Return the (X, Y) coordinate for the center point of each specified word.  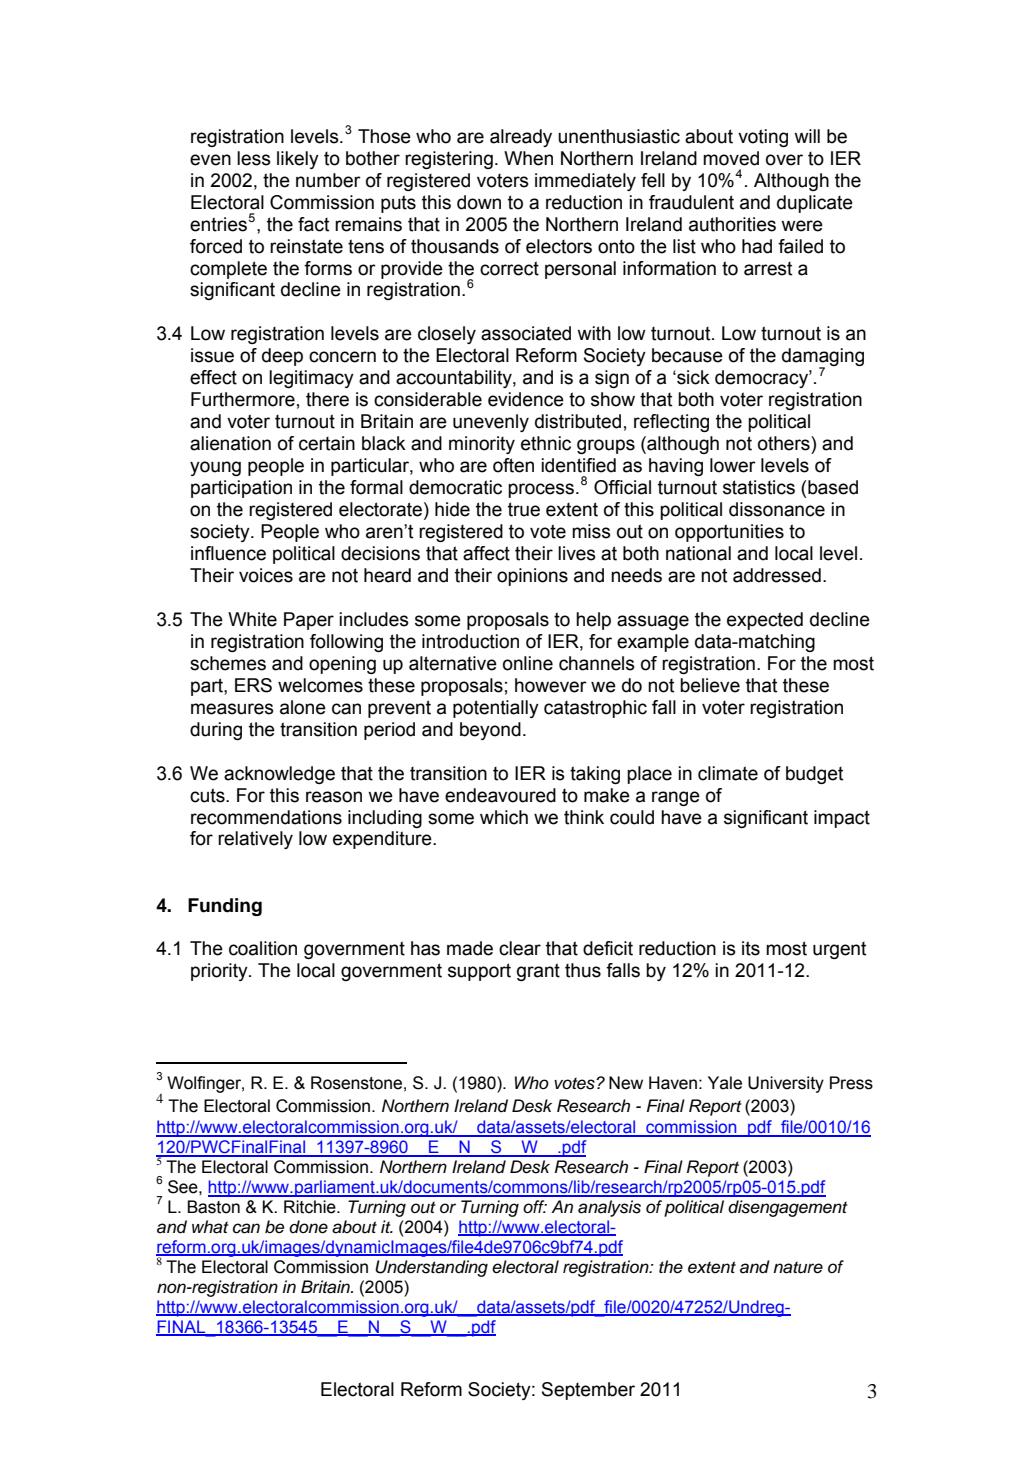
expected (765, 621)
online (528, 663)
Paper (309, 621)
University (786, 1084)
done (308, 1227)
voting (763, 138)
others (785, 443)
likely (298, 160)
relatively (255, 840)
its (751, 948)
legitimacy (311, 379)
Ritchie (311, 1207)
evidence (526, 399)
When (528, 158)
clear (520, 948)
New (626, 1083)
